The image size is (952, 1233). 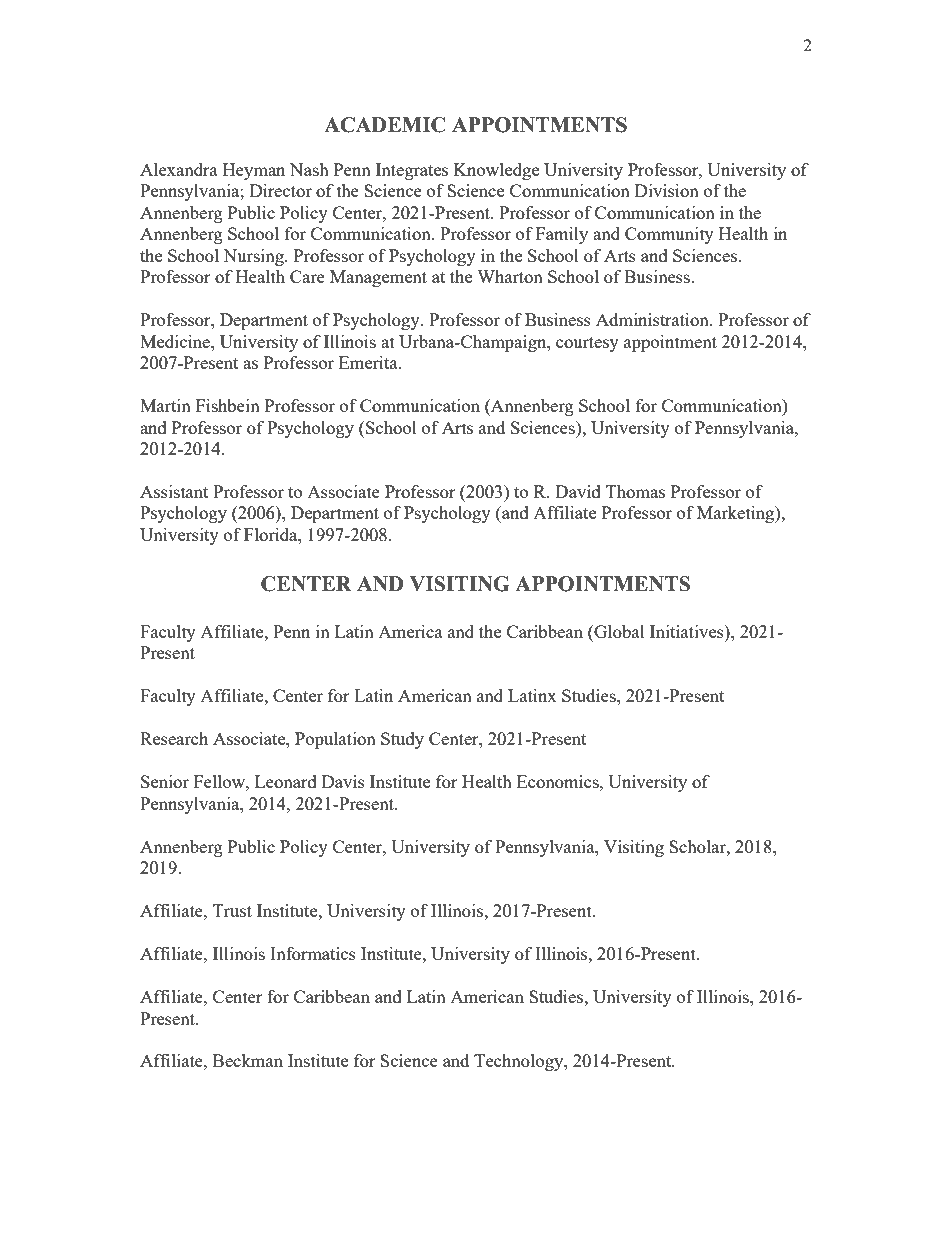 What do you see at coordinates (174, 738) in the document?
I see `Research` at bounding box center [174, 738].
